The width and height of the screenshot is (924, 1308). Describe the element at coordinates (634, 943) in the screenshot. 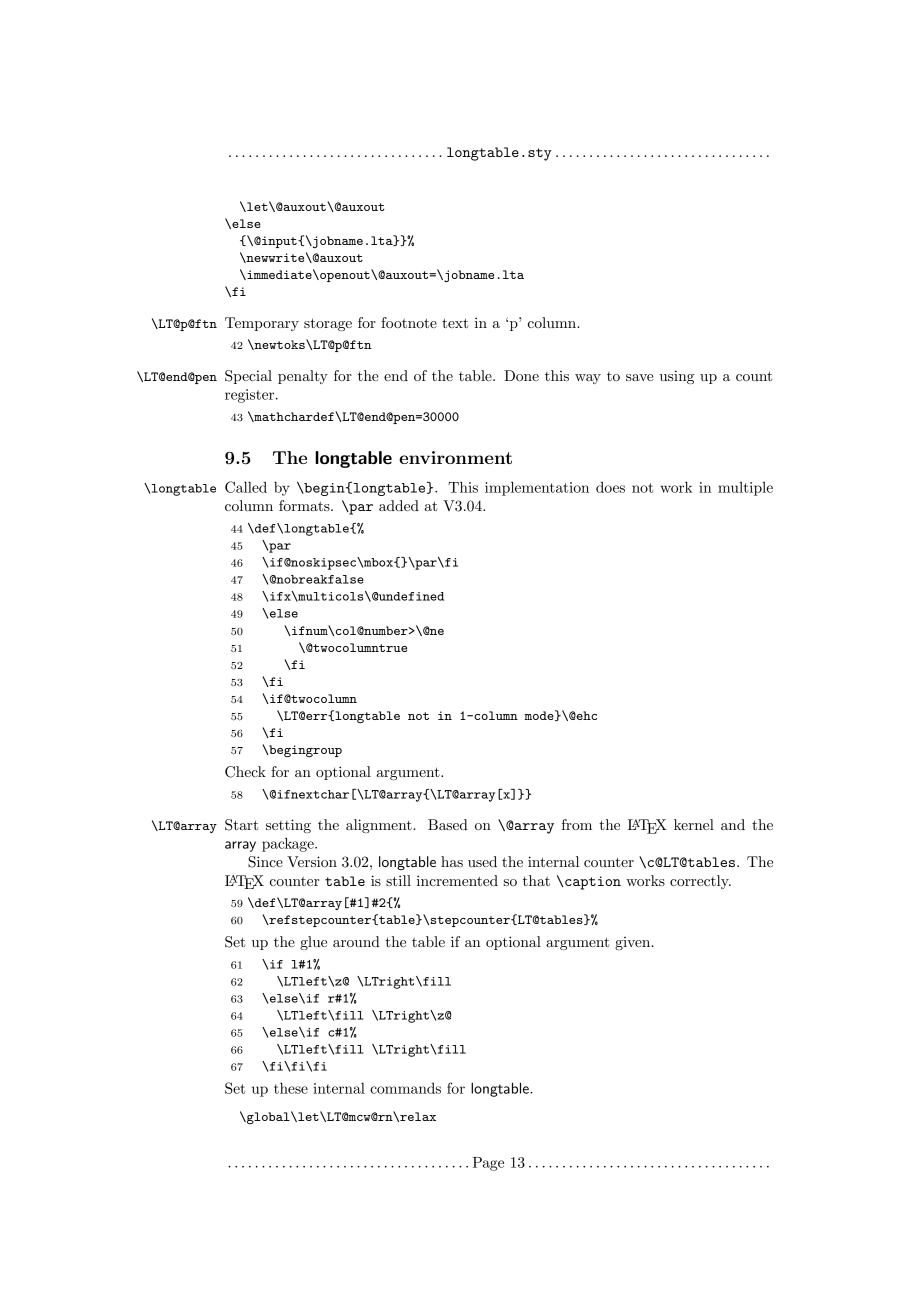

I see `given` at that location.
